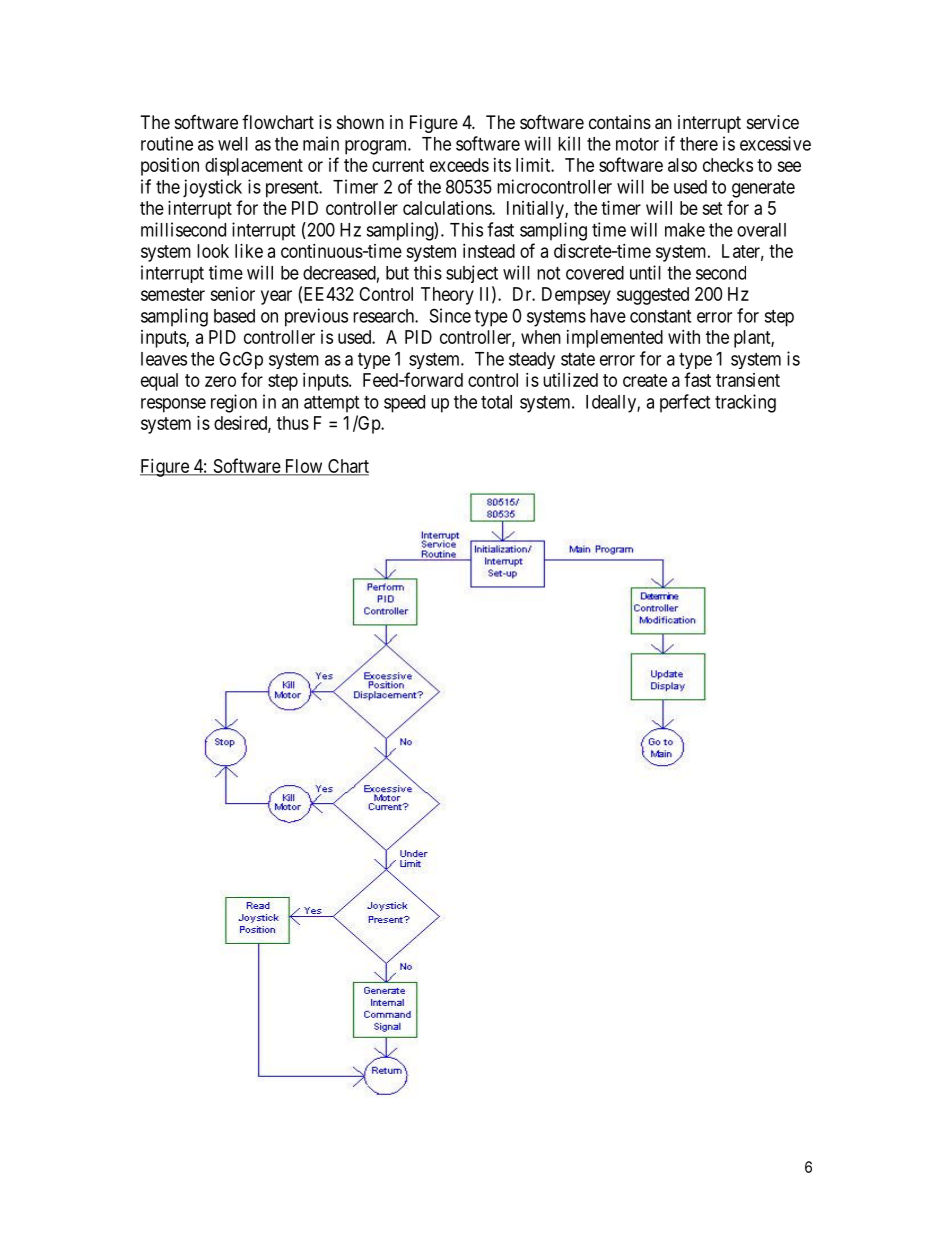  Describe the element at coordinates (569, 143) in the screenshot. I see `kill` at that location.
